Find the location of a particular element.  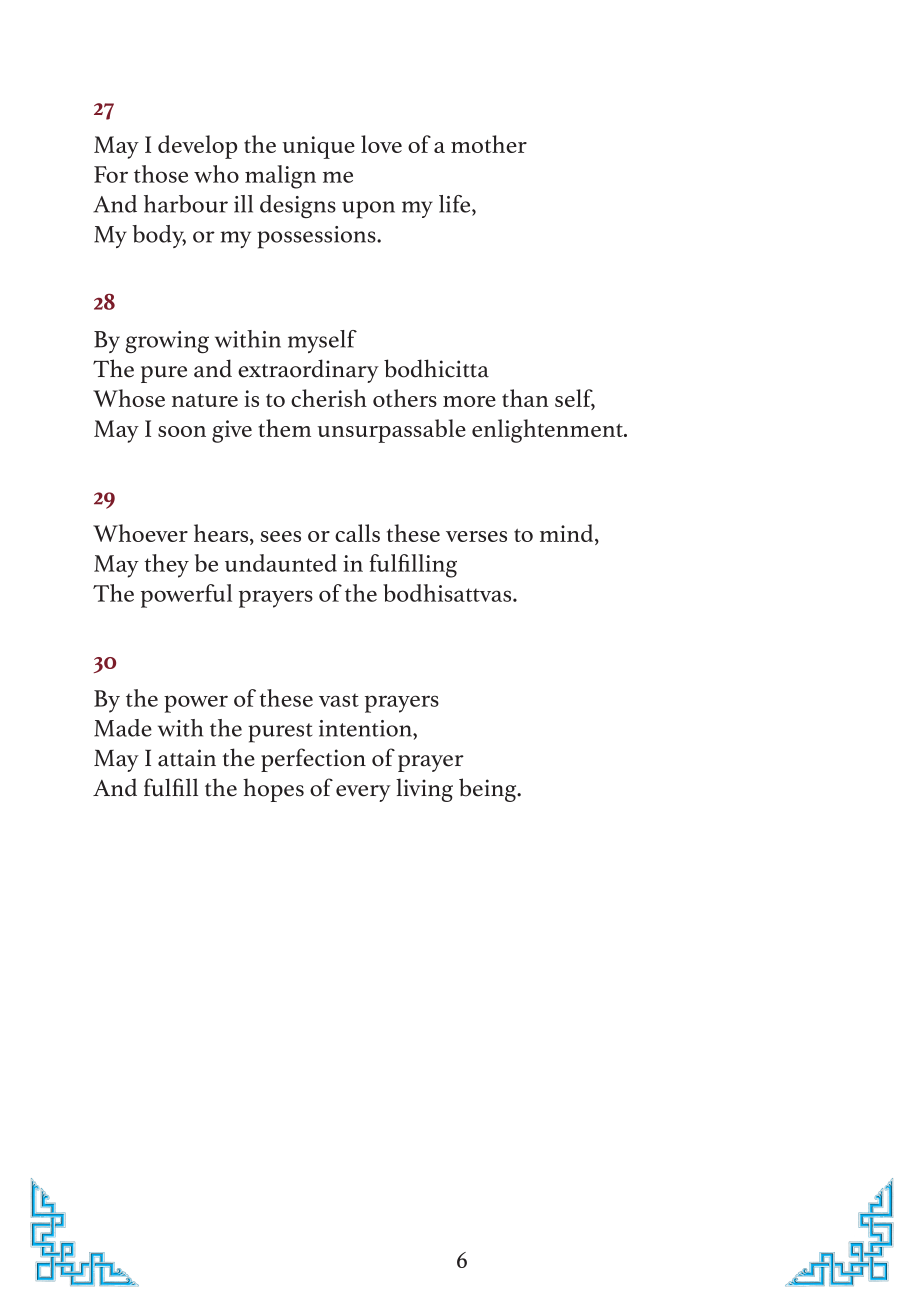

possessions is located at coordinates (317, 237).
